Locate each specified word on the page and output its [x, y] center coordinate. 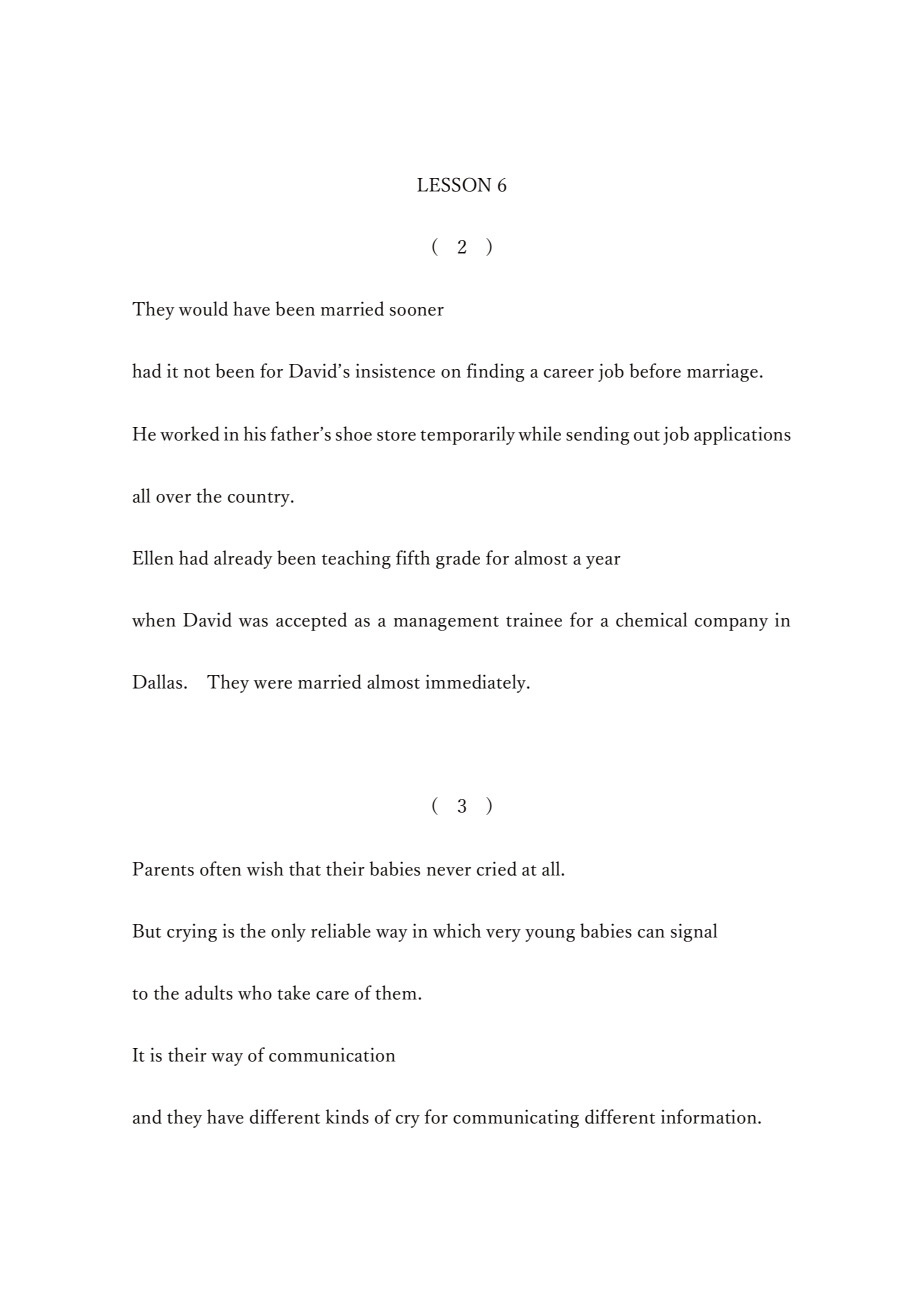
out [647, 435]
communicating [516, 1119]
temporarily [467, 435]
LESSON [454, 184]
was [253, 622]
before [655, 370]
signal [694, 932]
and [147, 1116]
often [220, 868]
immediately [477, 683]
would [203, 308]
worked [189, 433]
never [449, 871]
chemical [651, 619]
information [710, 1116]
